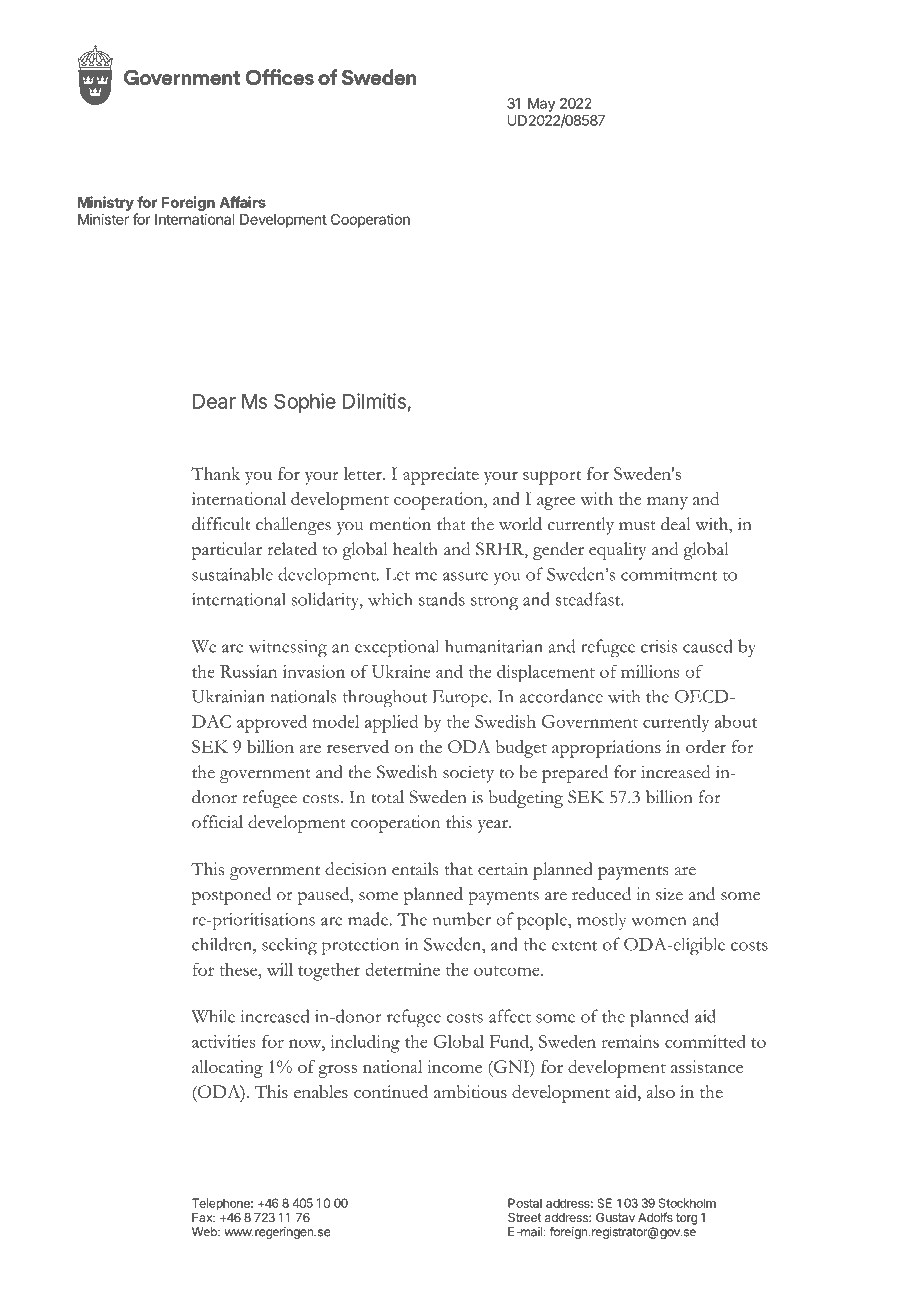 This image has height=1308, width=924. What do you see at coordinates (227, 1069) in the image?
I see `allocating` at bounding box center [227, 1069].
